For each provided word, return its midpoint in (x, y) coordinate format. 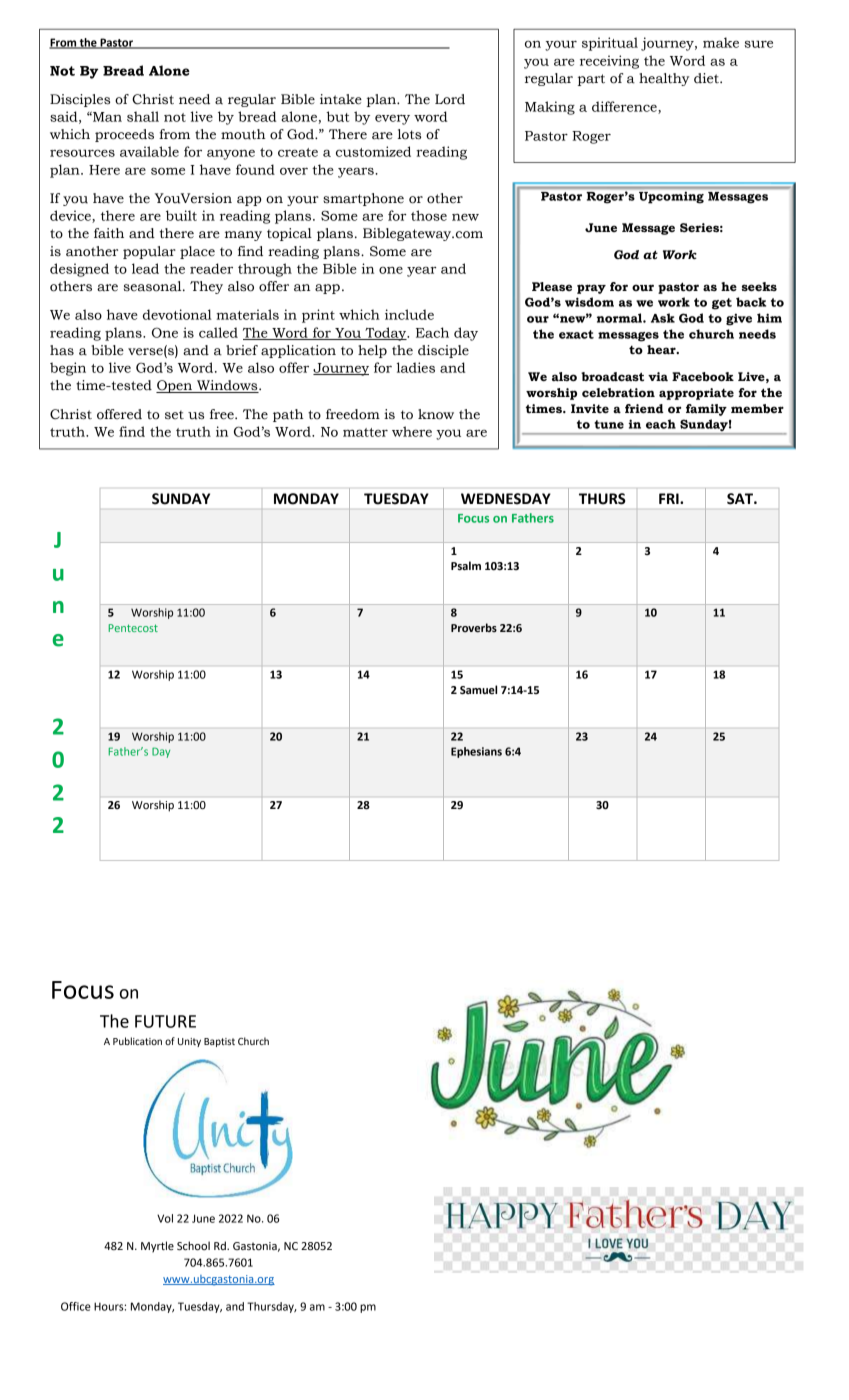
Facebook (703, 377)
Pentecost (133, 628)
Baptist (219, 1042)
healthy (664, 79)
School (193, 1246)
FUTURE (165, 1021)
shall (143, 116)
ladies (416, 367)
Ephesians (476, 752)
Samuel (478, 690)
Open (175, 386)
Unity (189, 1042)
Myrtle (157, 1247)
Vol (165, 1218)
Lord (450, 99)
